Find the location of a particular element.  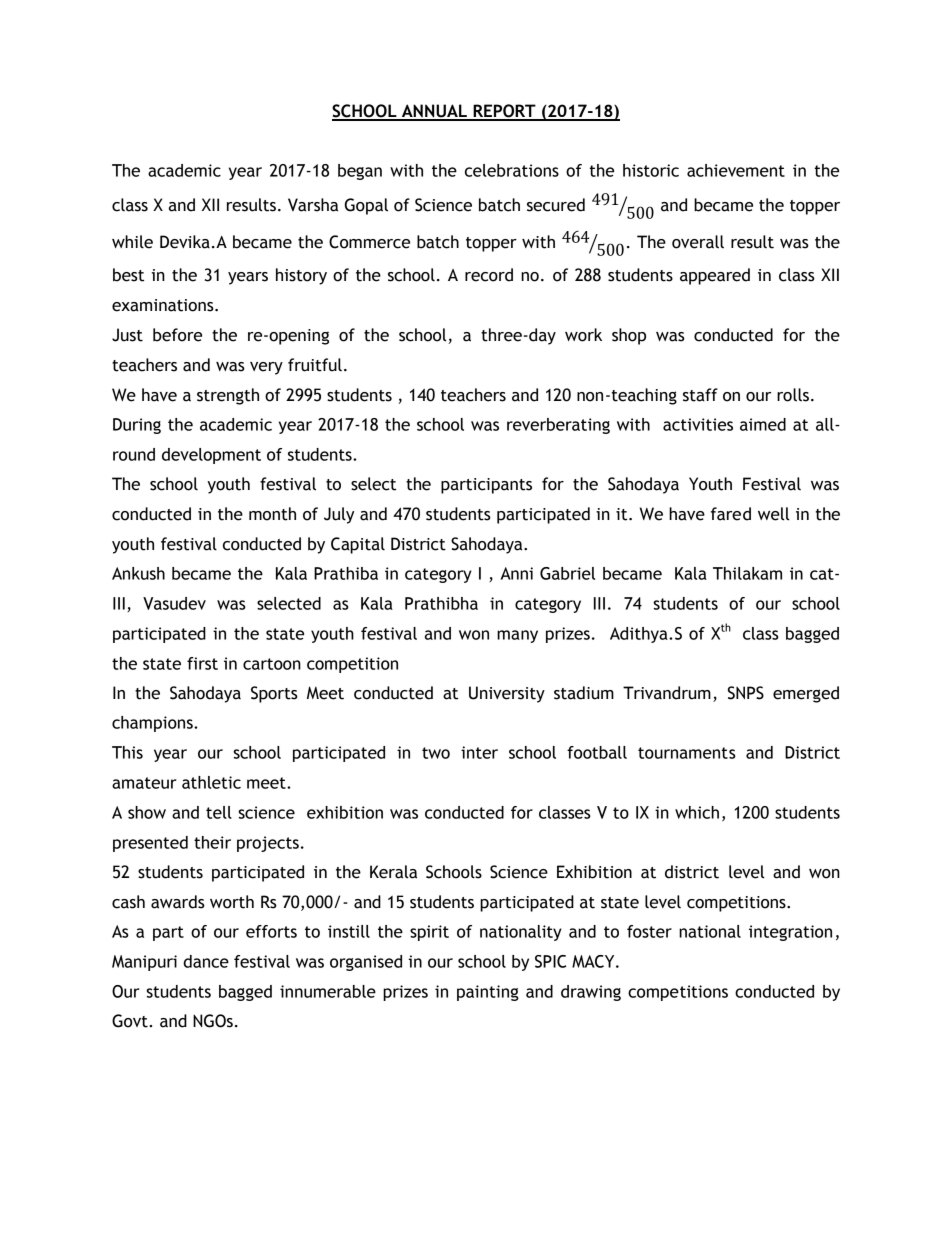

before is located at coordinates (177, 335).
